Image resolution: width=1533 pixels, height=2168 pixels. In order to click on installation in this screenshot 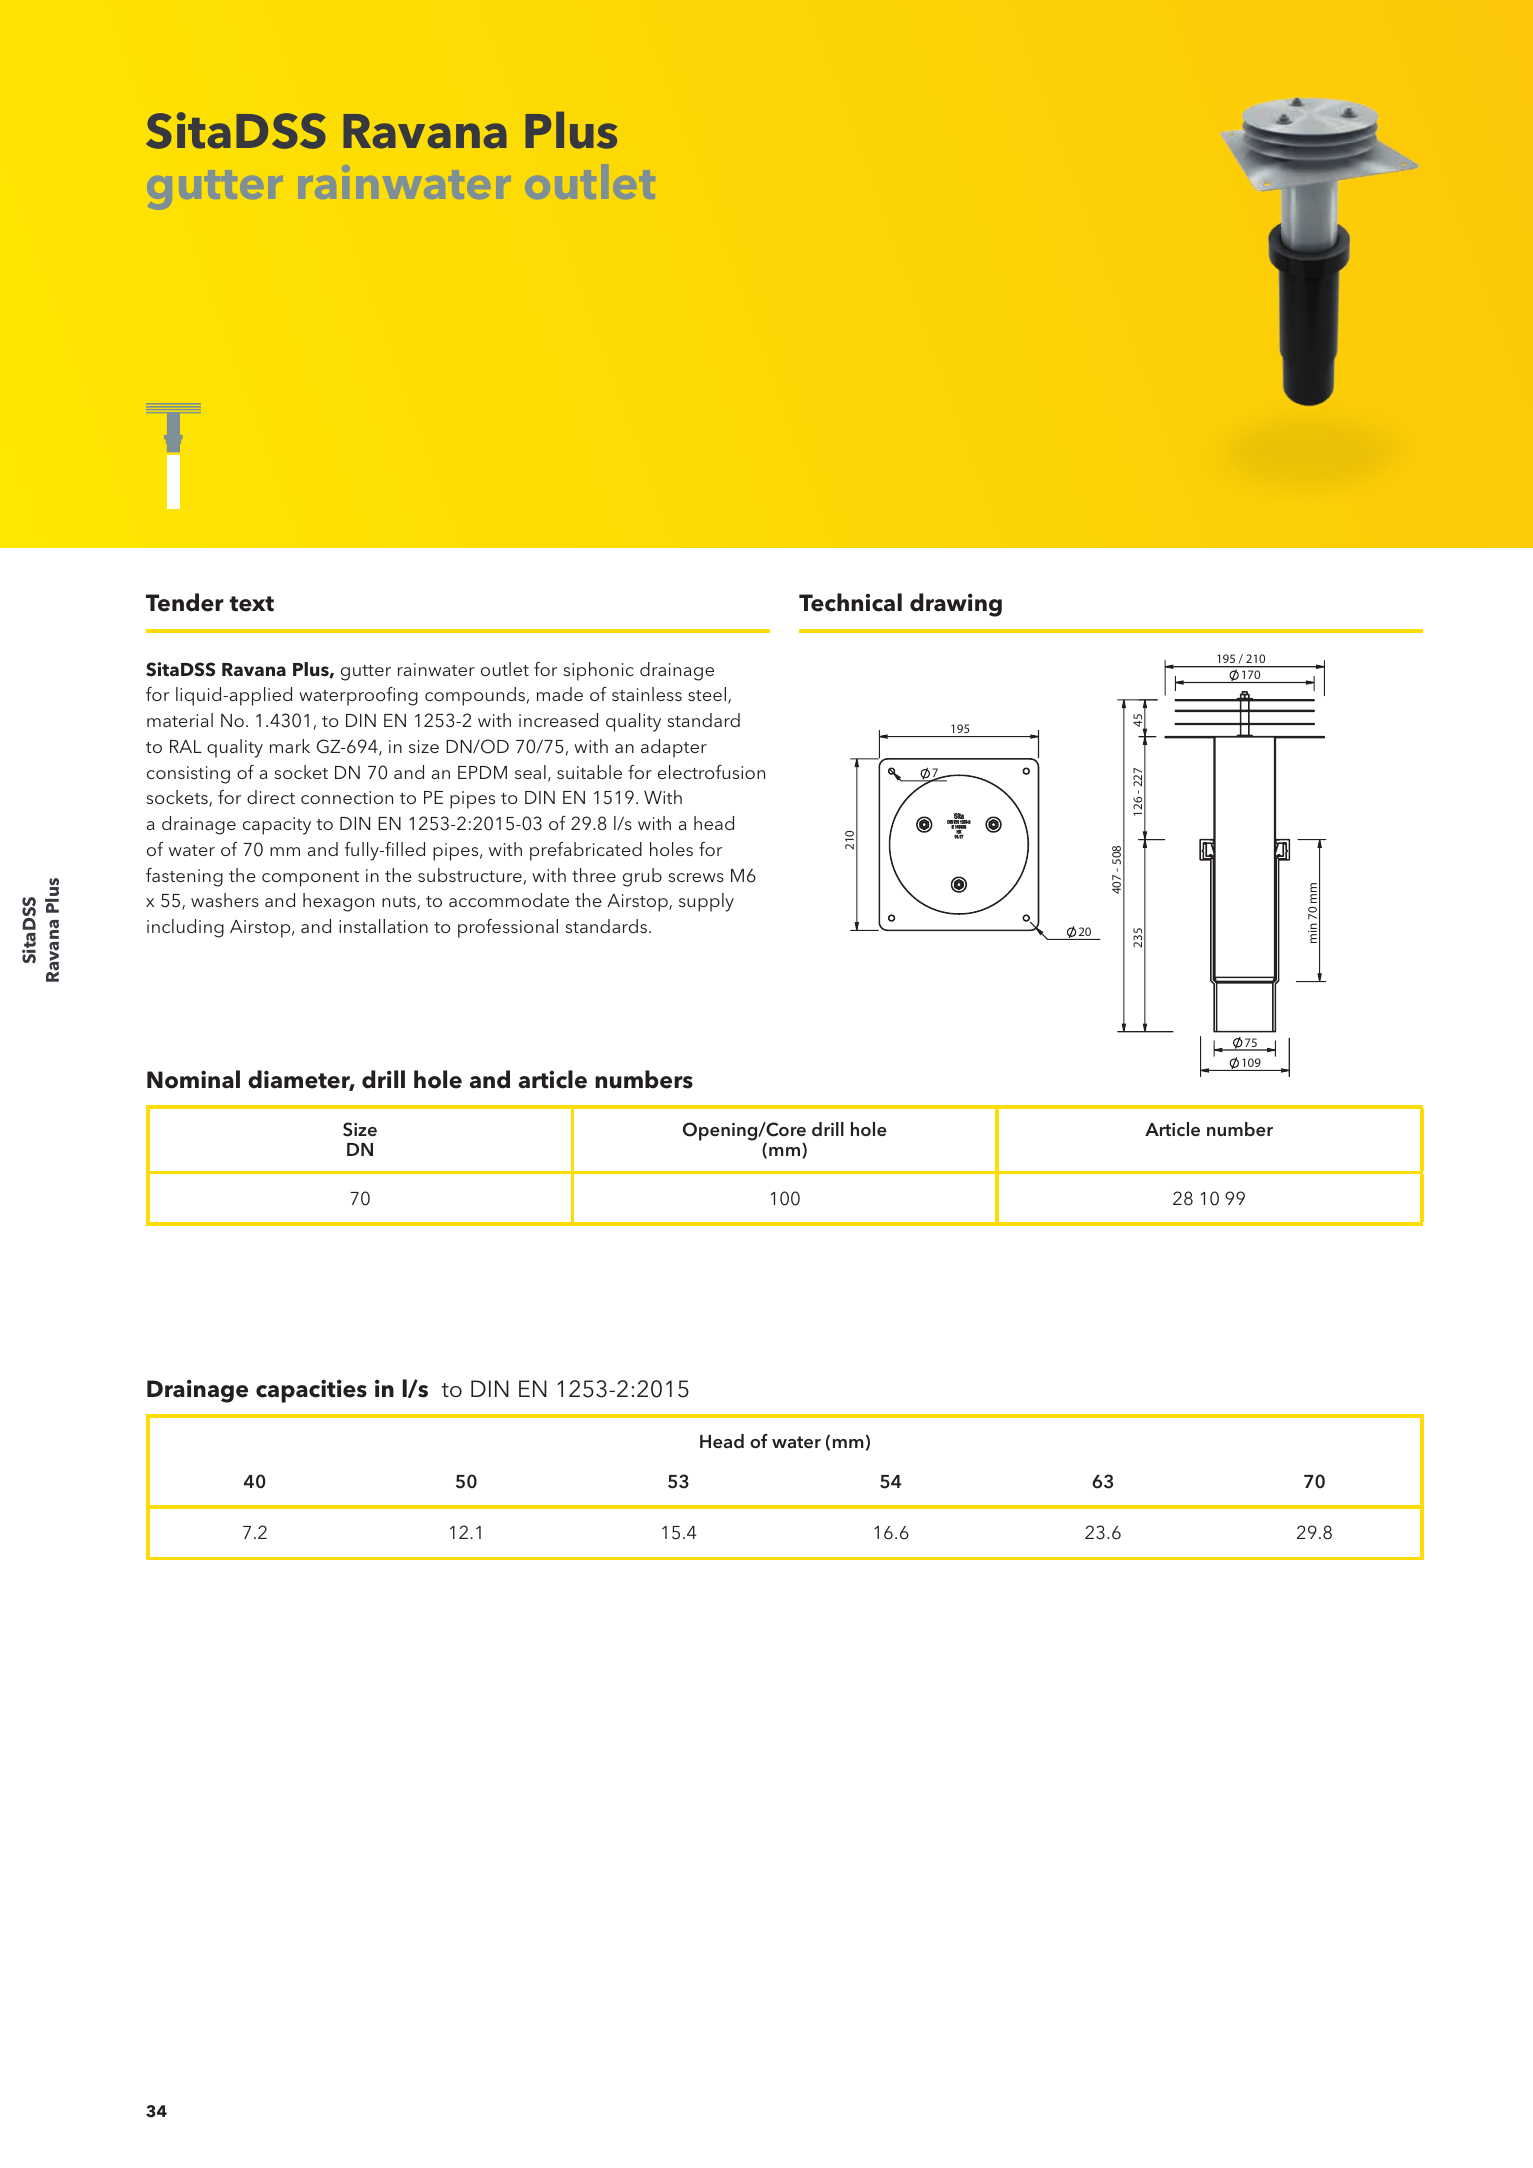, I will do `click(383, 926)`.
